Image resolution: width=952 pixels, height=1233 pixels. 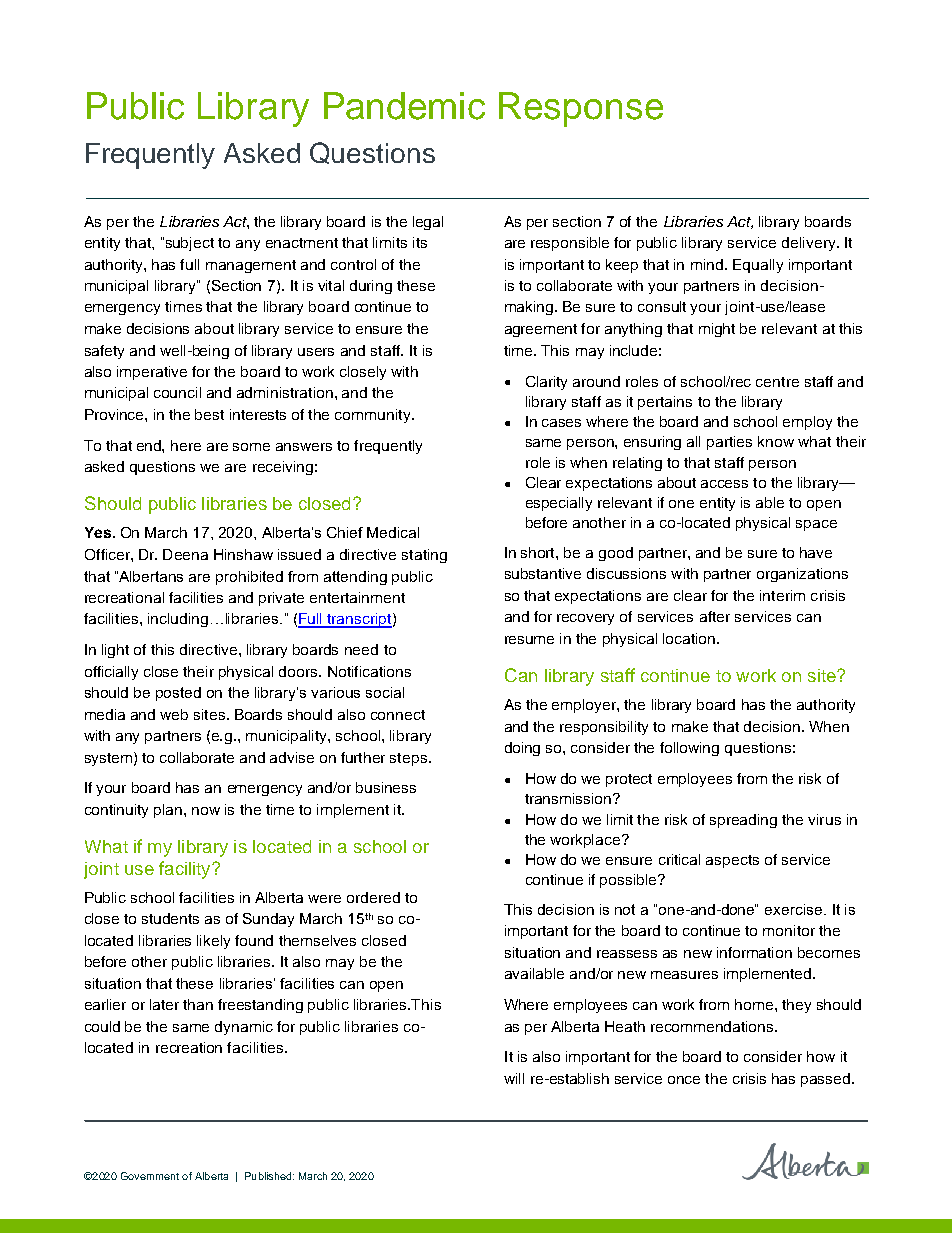 What do you see at coordinates (404, 106) in the screenshot?
I see `Pandemic` at bounding box center [404, 106].
